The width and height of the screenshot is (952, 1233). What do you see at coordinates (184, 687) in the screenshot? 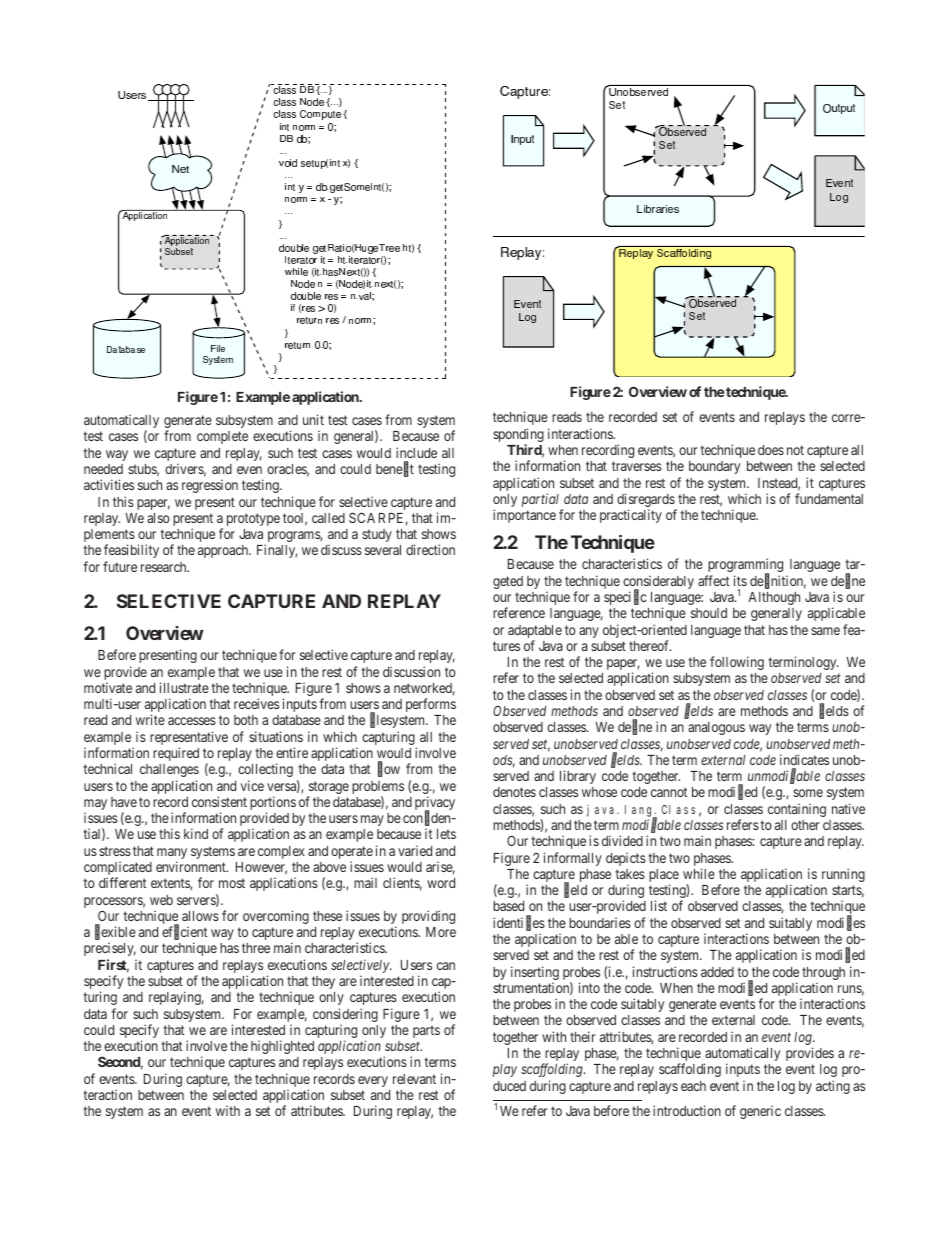
I see `illustrate` at bounding box center [184, 687].
